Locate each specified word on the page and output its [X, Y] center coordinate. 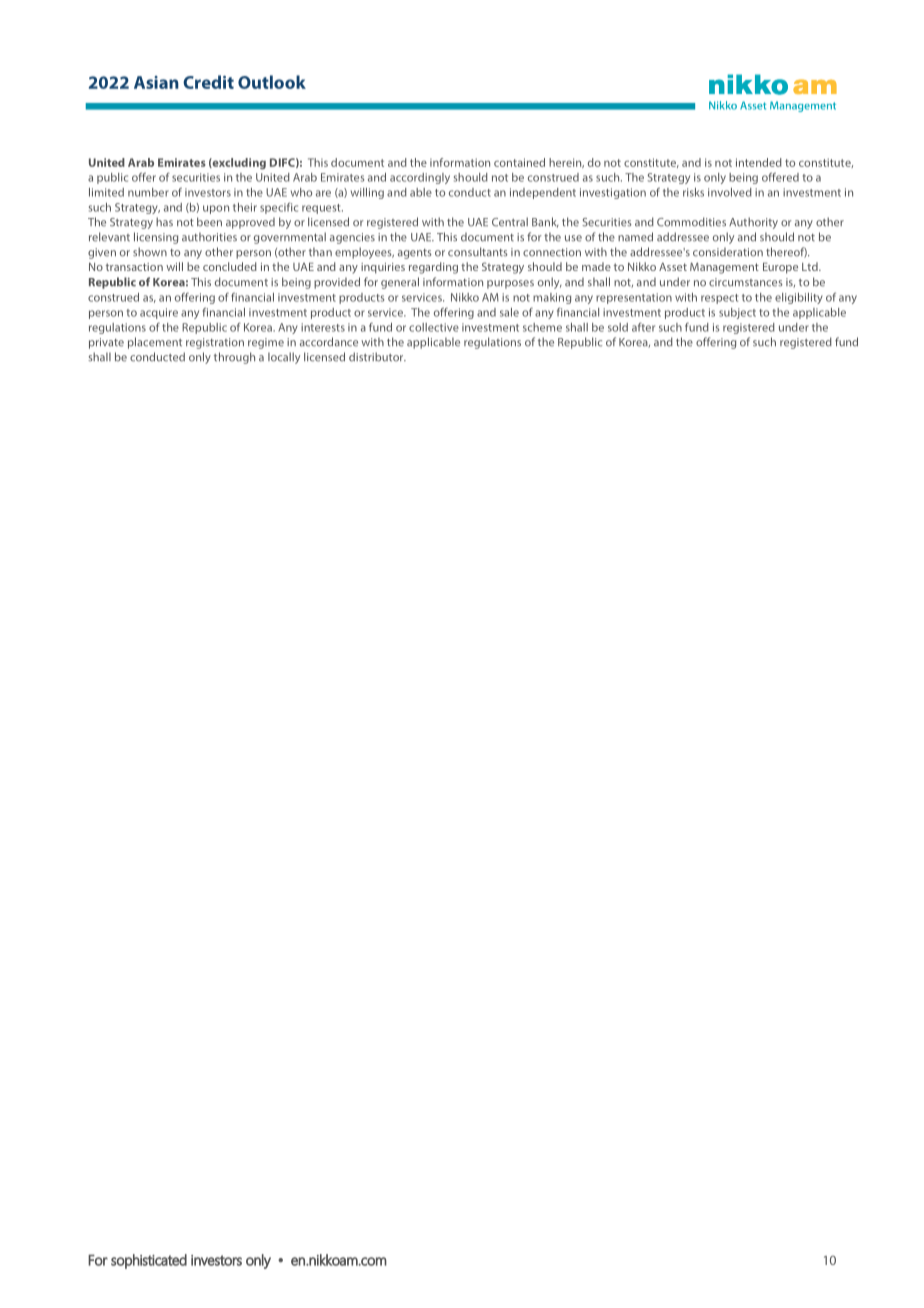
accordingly [420, 178]
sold [618, 327]
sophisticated [149, 1261]
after [643, 327]
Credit [208, 82]
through [234, 358]
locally [284, 358]
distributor [377, 357]
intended [759, 162]
